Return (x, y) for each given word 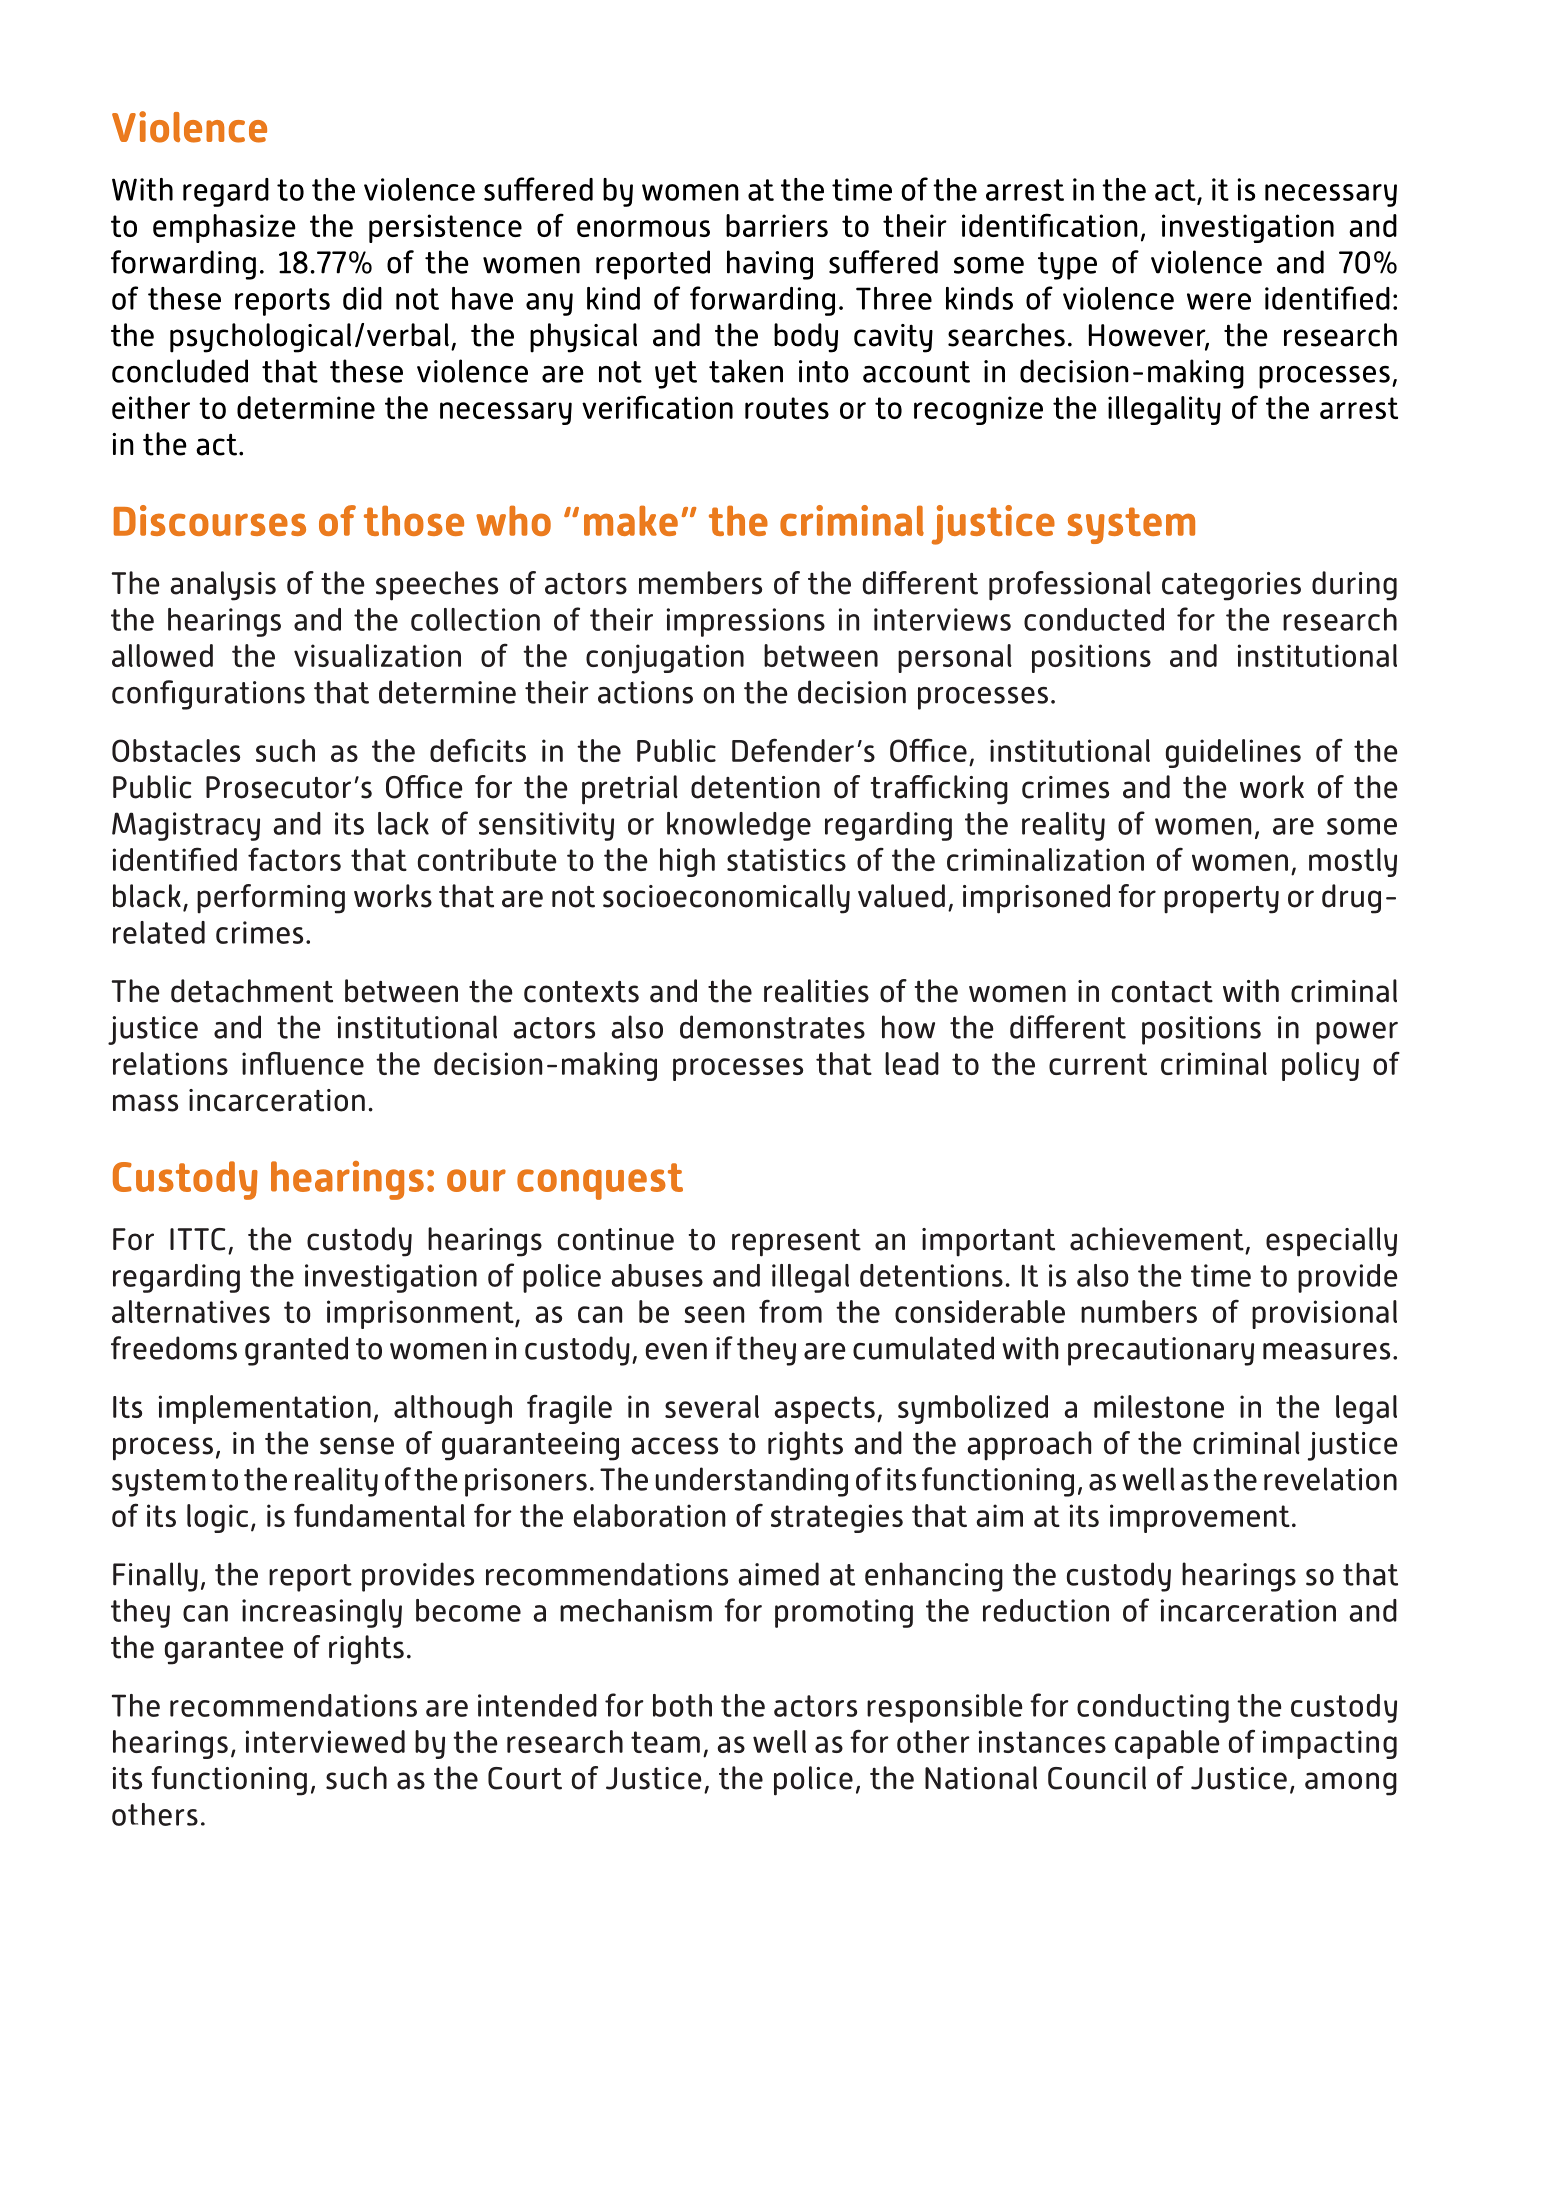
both (682, 1705)
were (1219, 301)
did (362, 298)
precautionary (1161, 1351)
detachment (252, 991)
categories (1231, 586)
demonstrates (772, 1027)
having (770, 265)
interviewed (325, 1741)
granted (296, 1351)
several (712, 1406)
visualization (377, 655)
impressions (746, 622)
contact (1162, 992)
